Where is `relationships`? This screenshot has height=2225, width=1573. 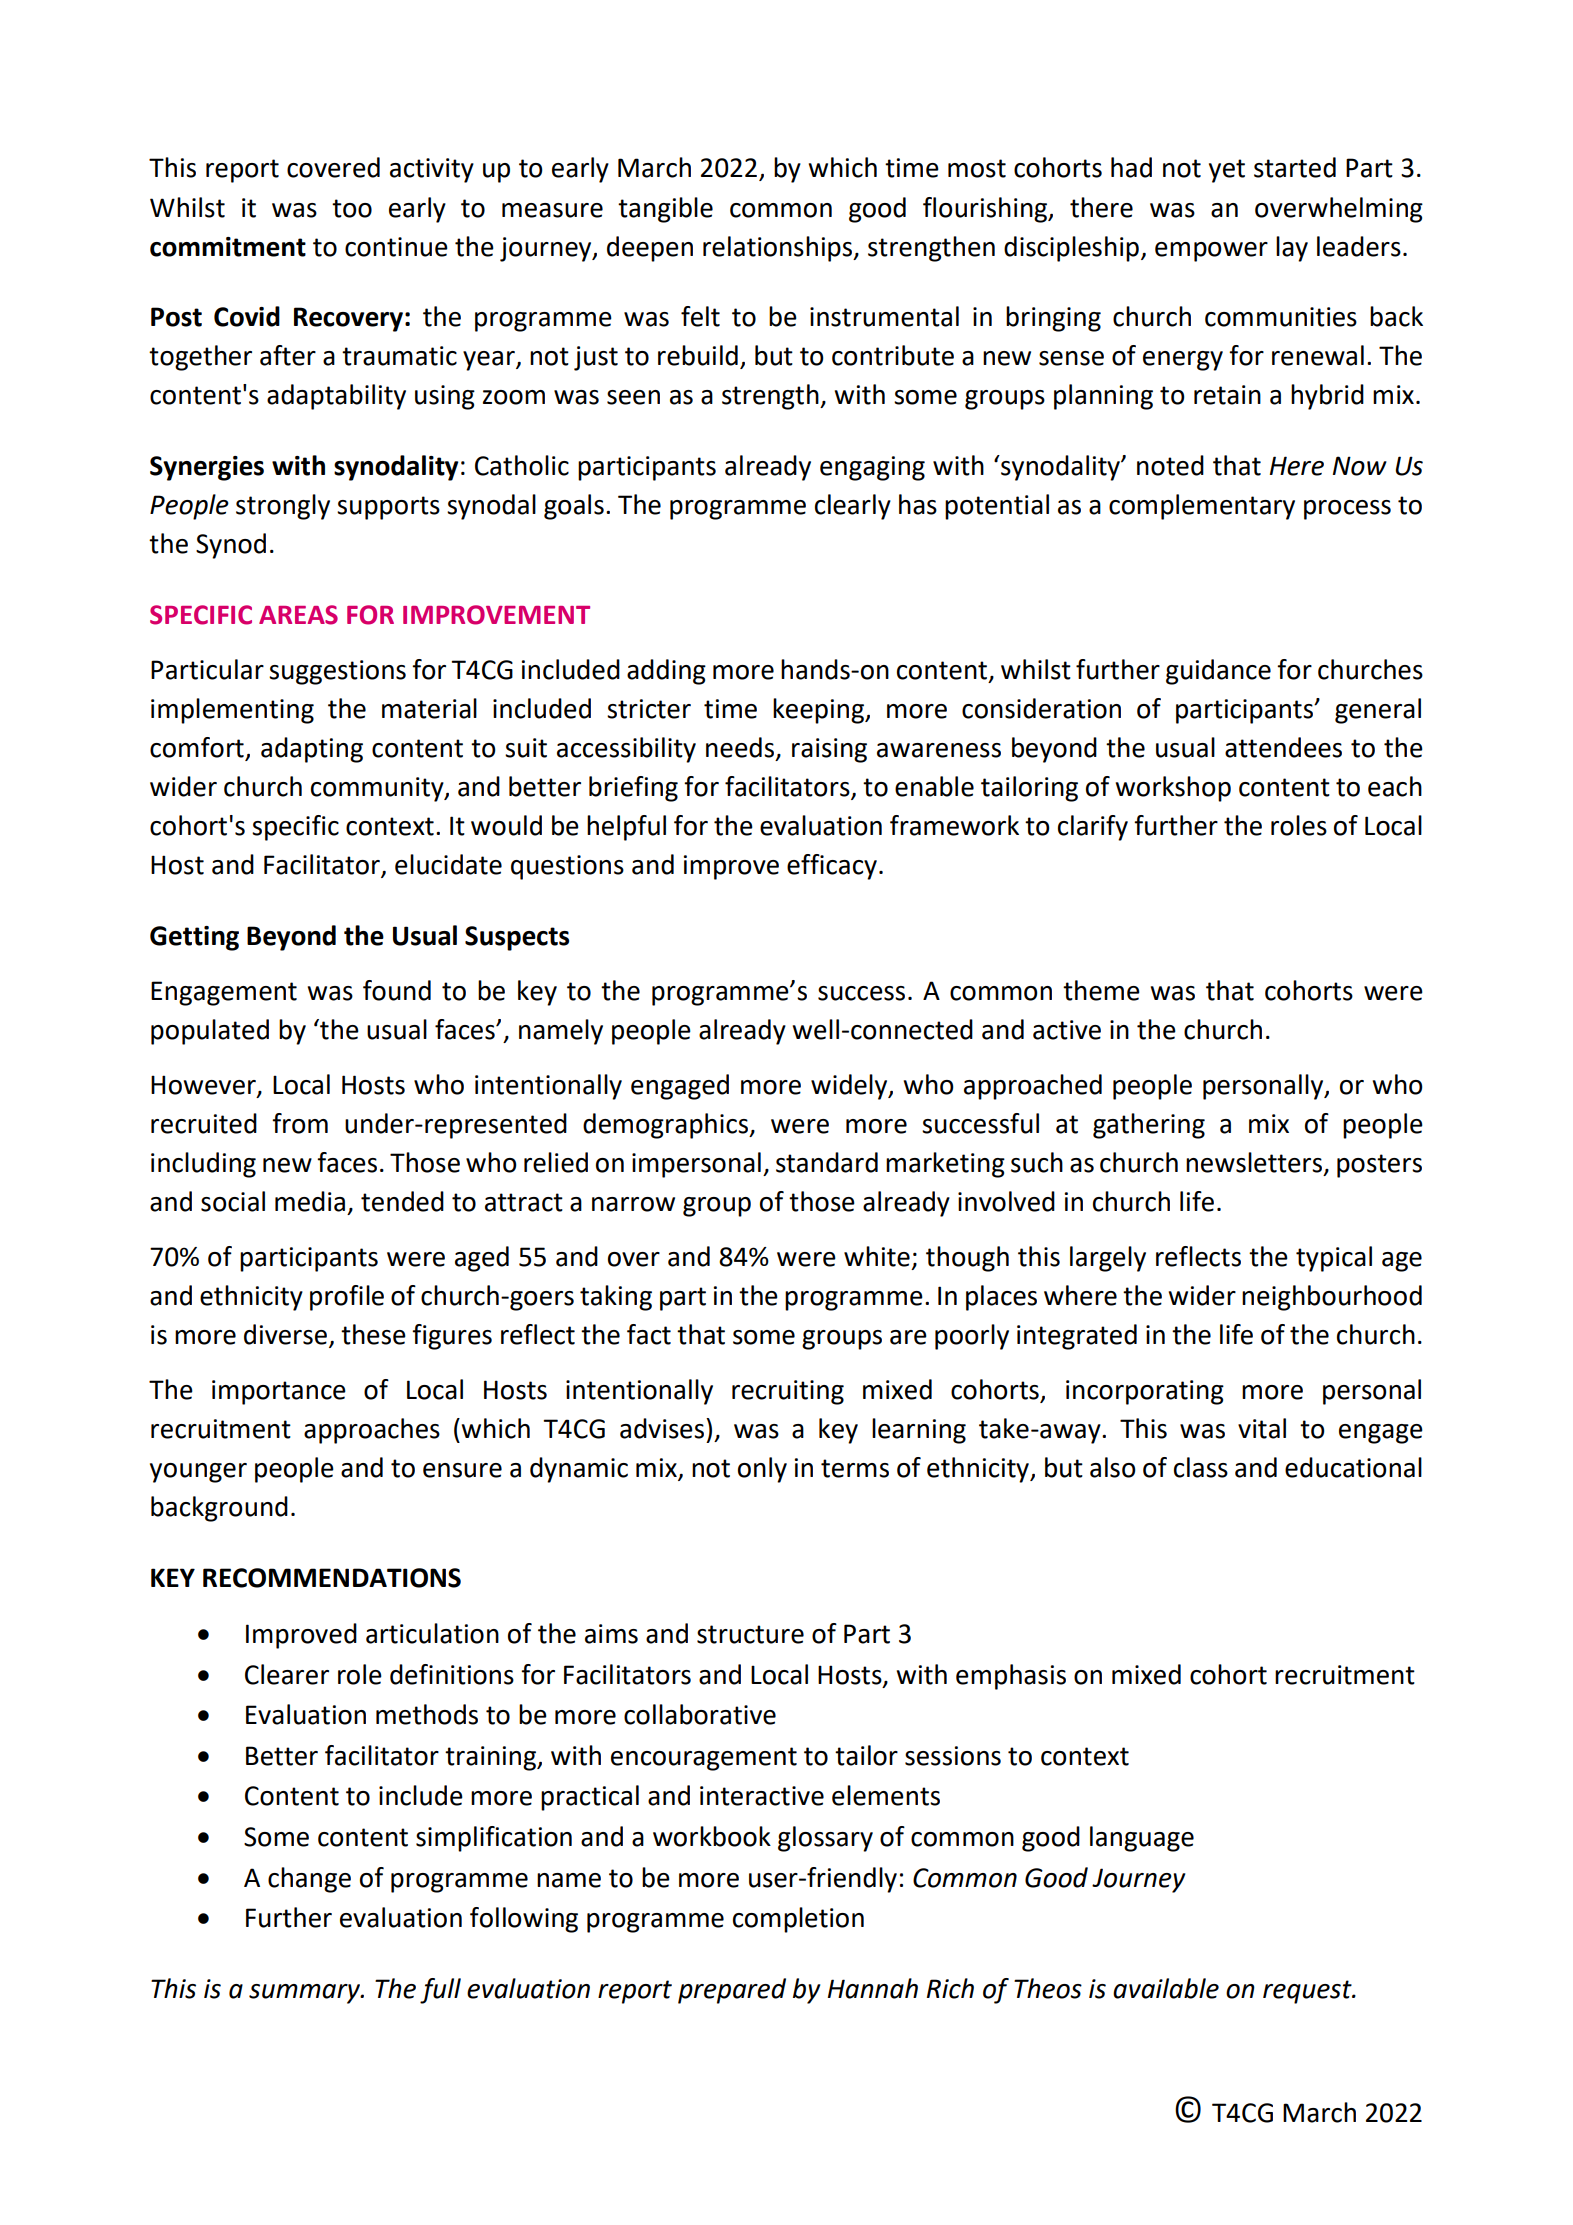
relationships is located at coordinates (779, 249).
